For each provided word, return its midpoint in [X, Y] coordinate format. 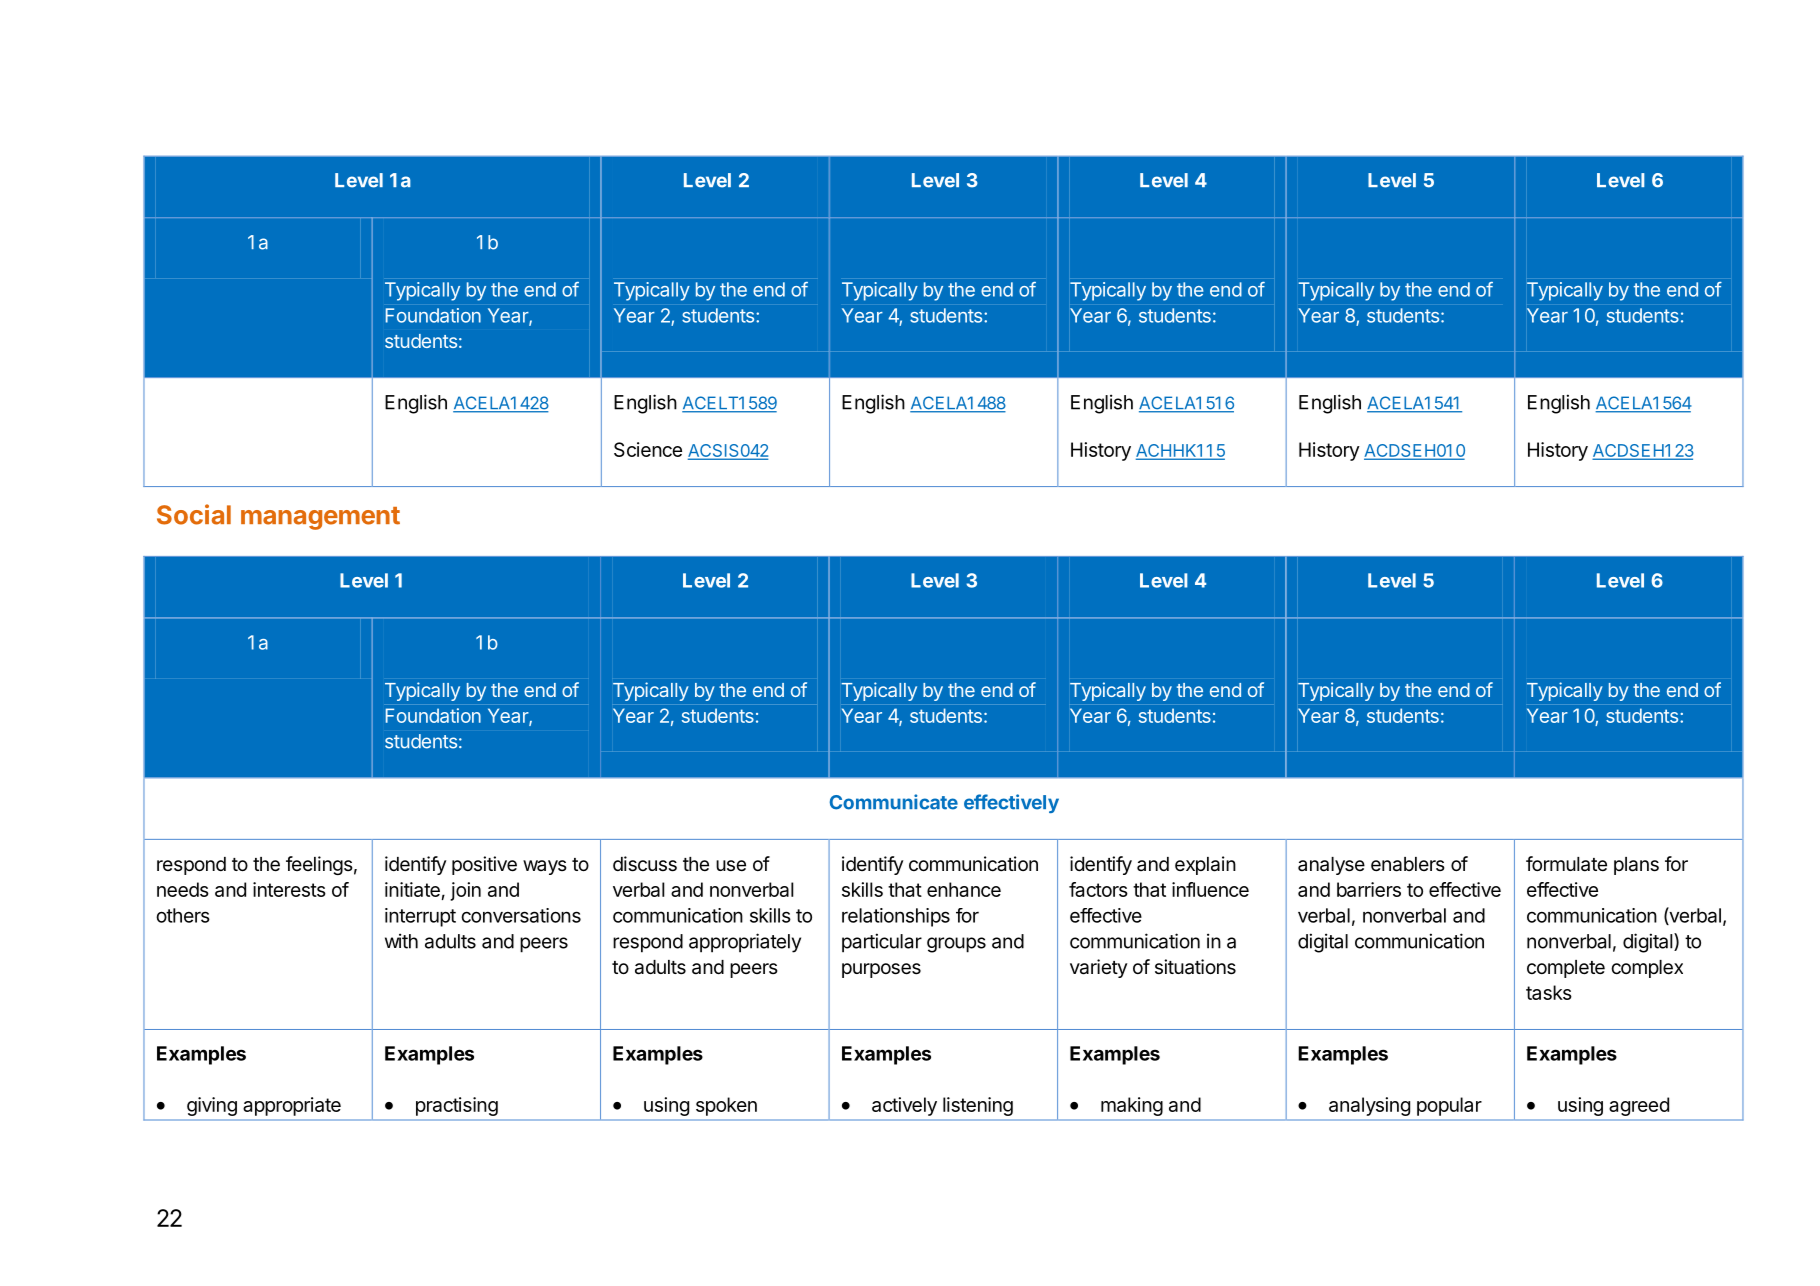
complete [1566, 969]
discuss [645, 864]
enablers [1408, 864]
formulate [1566, 864]
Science [648, 449]
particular [882, 943]
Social [194, 514]
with [401, 941]
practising [457, 1106]
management [320, 518]
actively [904, 1106]
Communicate [894, 802]
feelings [319, 865]
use [731, 865]
